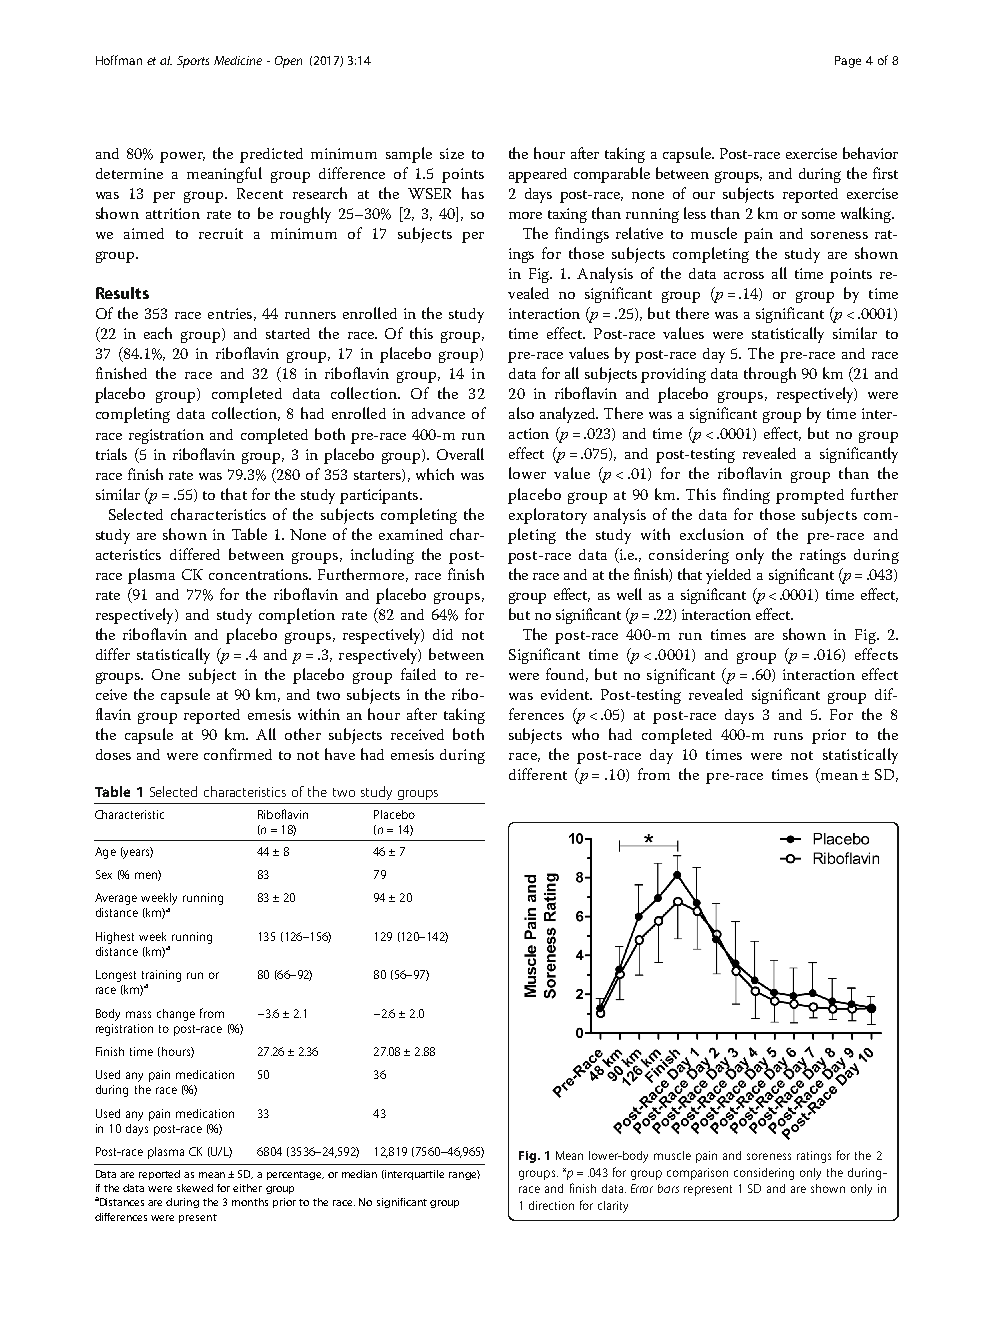 The image size is (993, 1320). I want to click on Sports, so click(193, 62).
